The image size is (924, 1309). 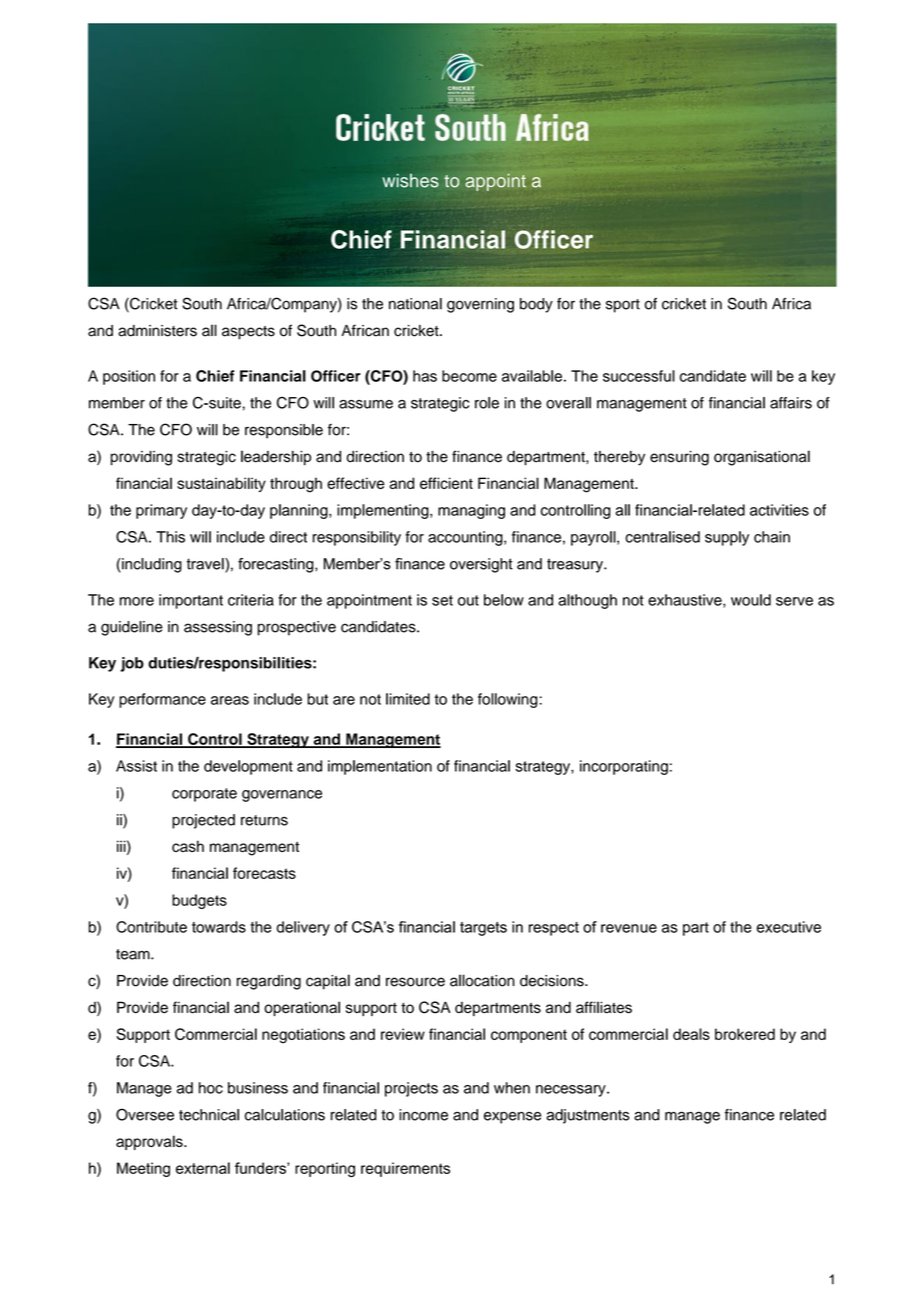 What do you see at coordinates (686, 601) in the image?
I see `exhaustive` at bounding box center [686, 601].
